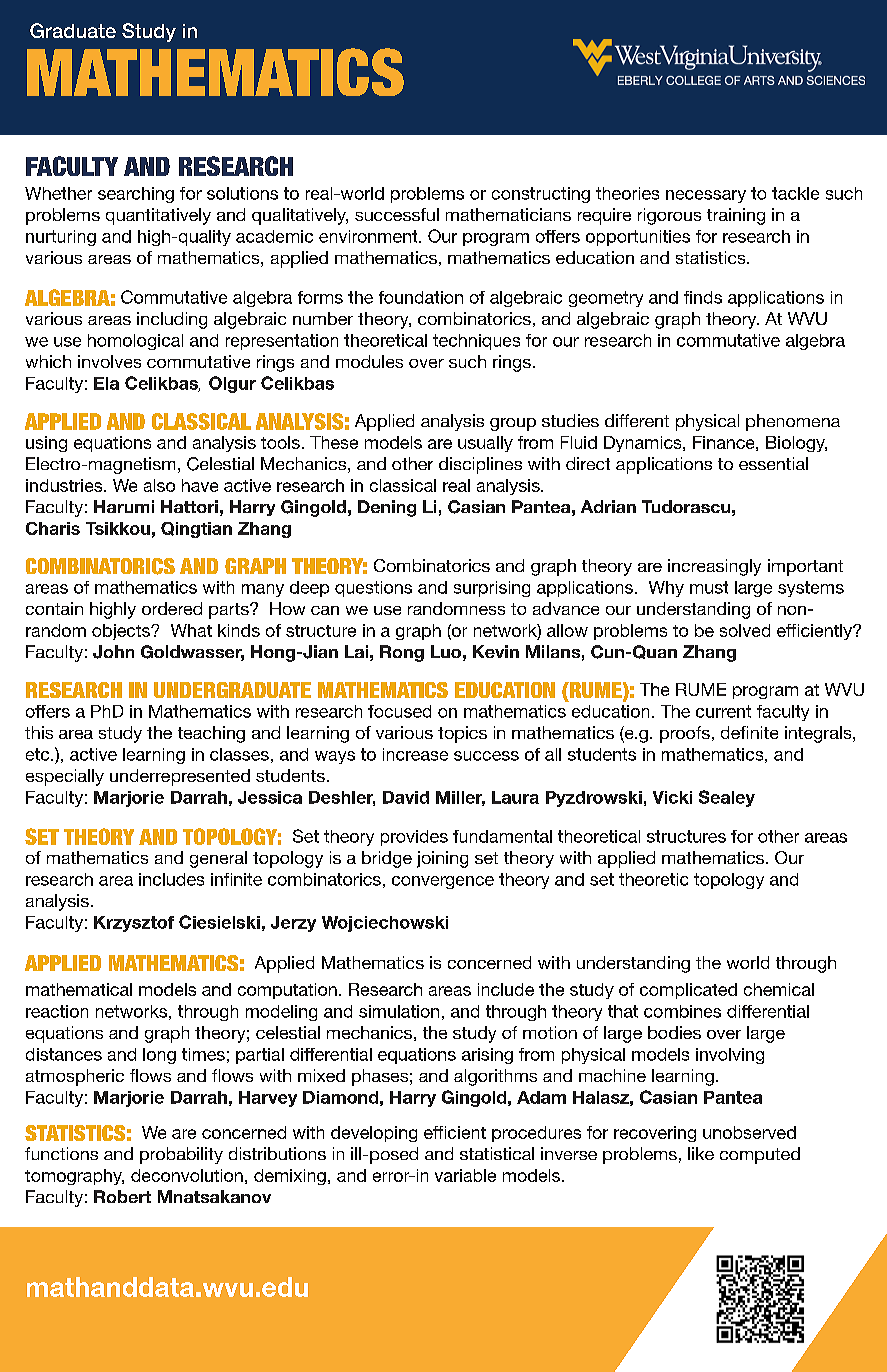  Describe the element at coordinates (113, 652) in the image. I see `John` at that location.
